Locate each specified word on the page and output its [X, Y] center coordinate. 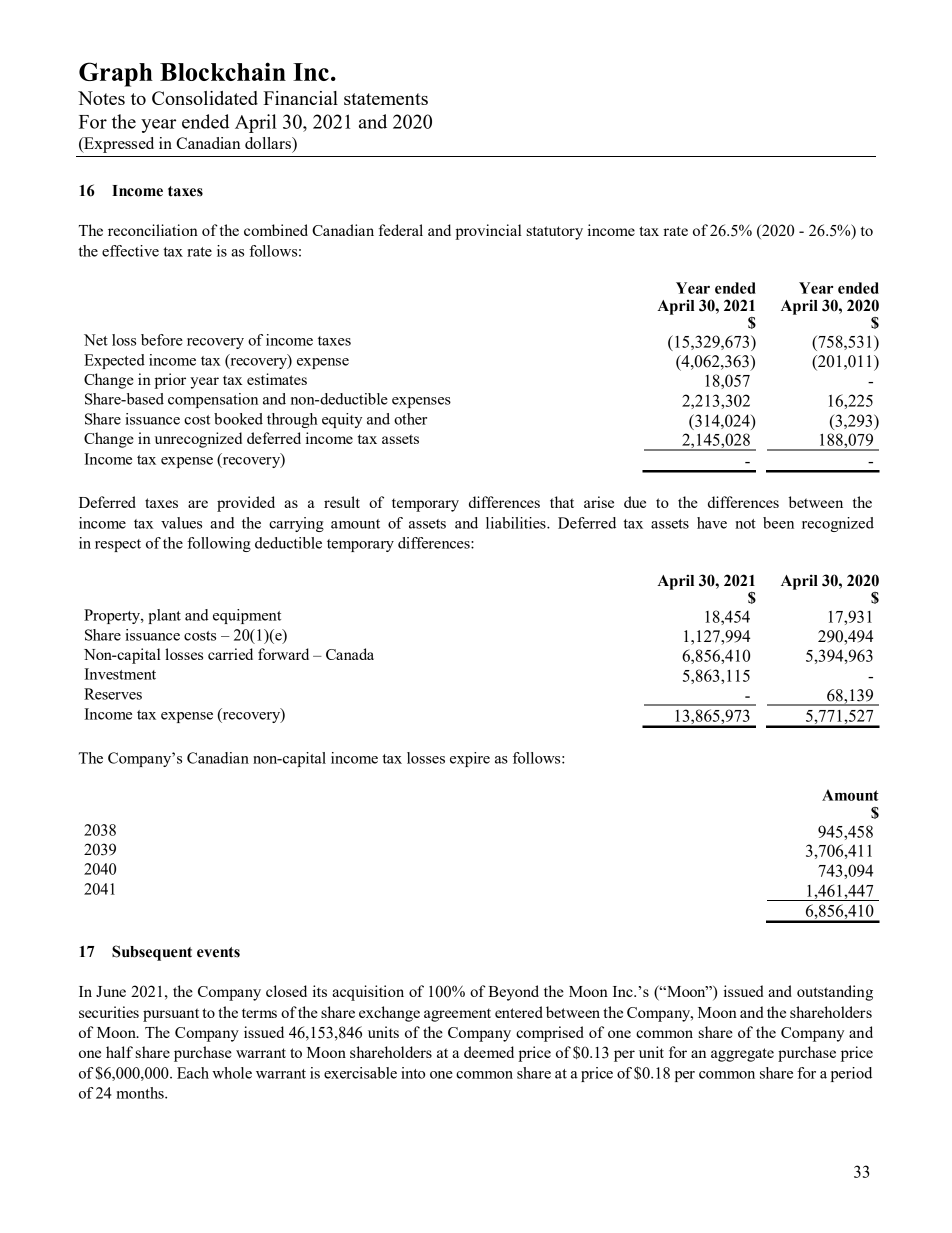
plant [164, 616]
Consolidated [205, 98]
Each [193, 1073]
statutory [554, 233]
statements [386, 99]
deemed [489, 1052]
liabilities [517, 523]
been [778, 523]
